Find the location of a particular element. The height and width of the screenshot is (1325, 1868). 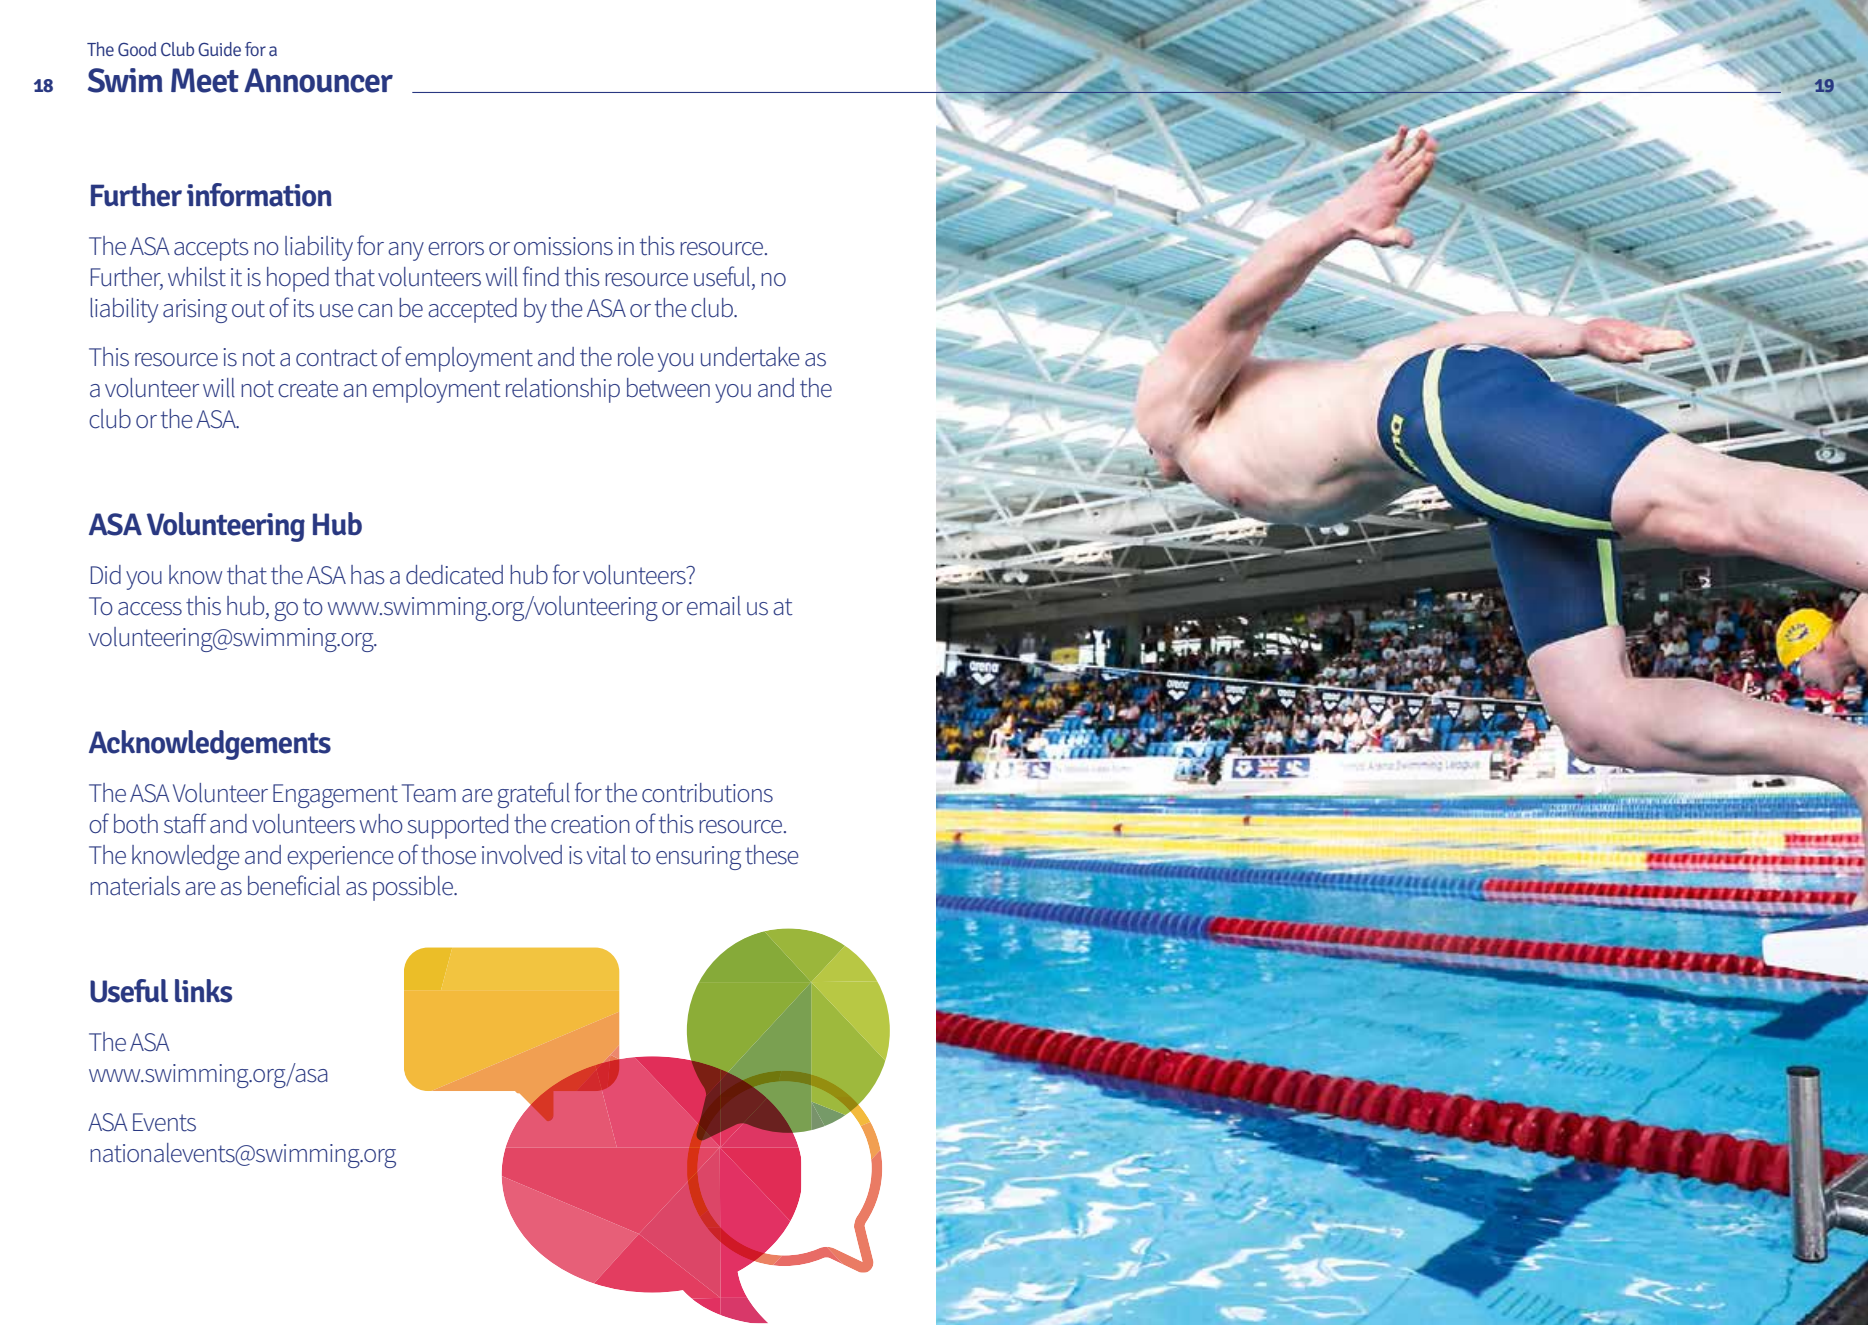

omissions is located at coordinates (563, 246).
